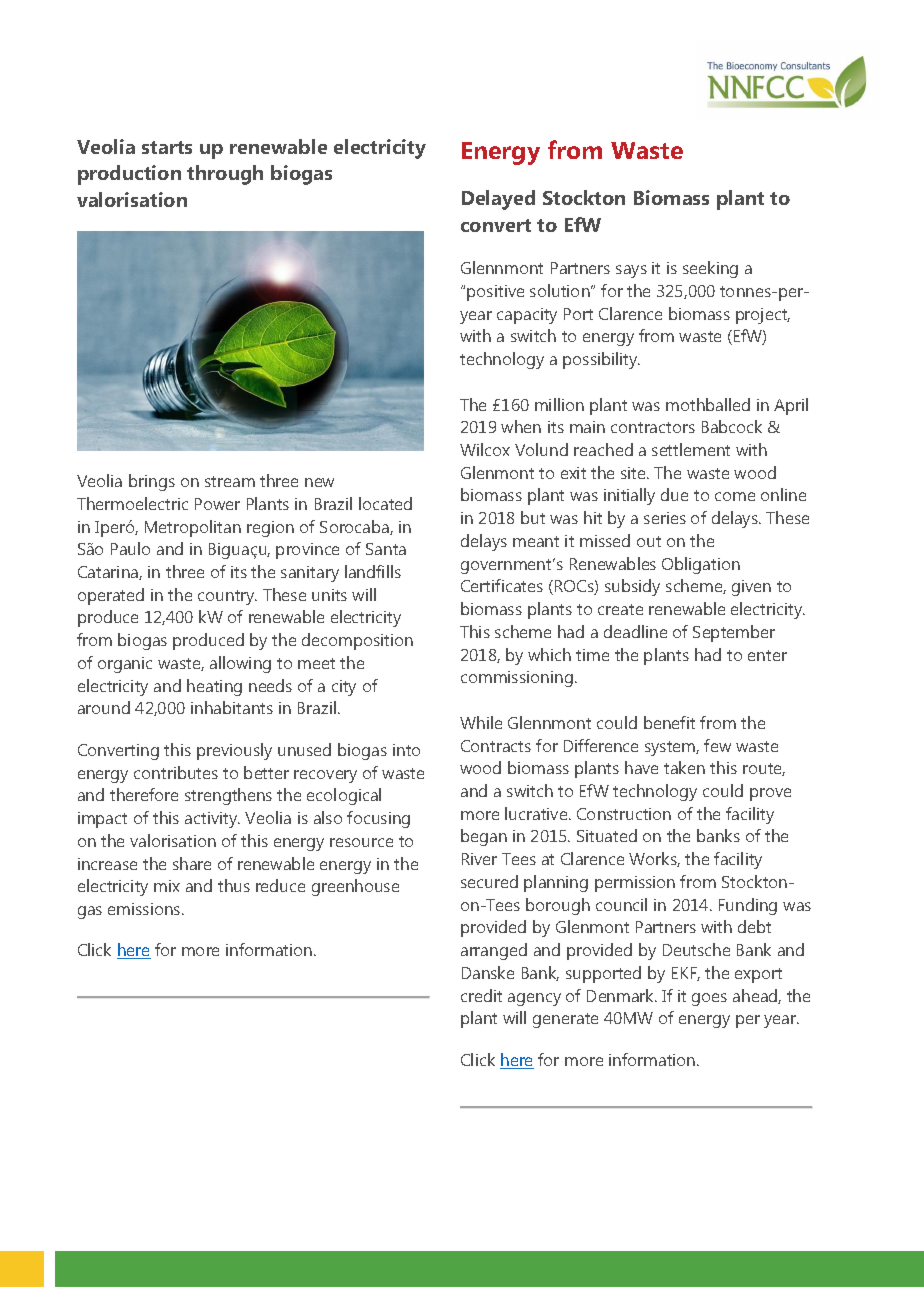 The width and height of the page is (924, 1308). Describe the element at coordinates (225, 175) in the page. I see `through` at that location.
